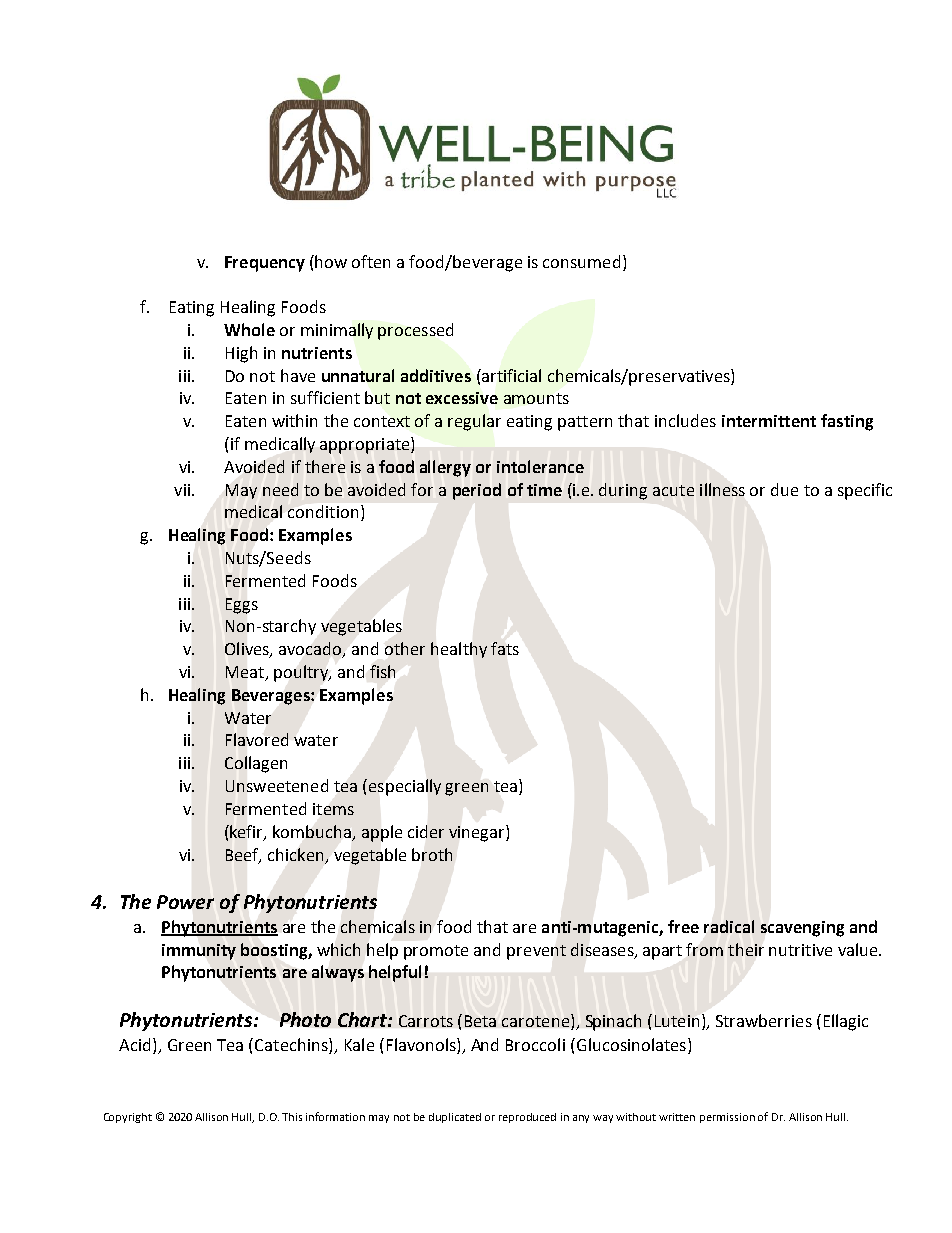  What do you see at coordinates (505, 648) in the screenshot?
I see `fats` at bounding box center [505, 648].
